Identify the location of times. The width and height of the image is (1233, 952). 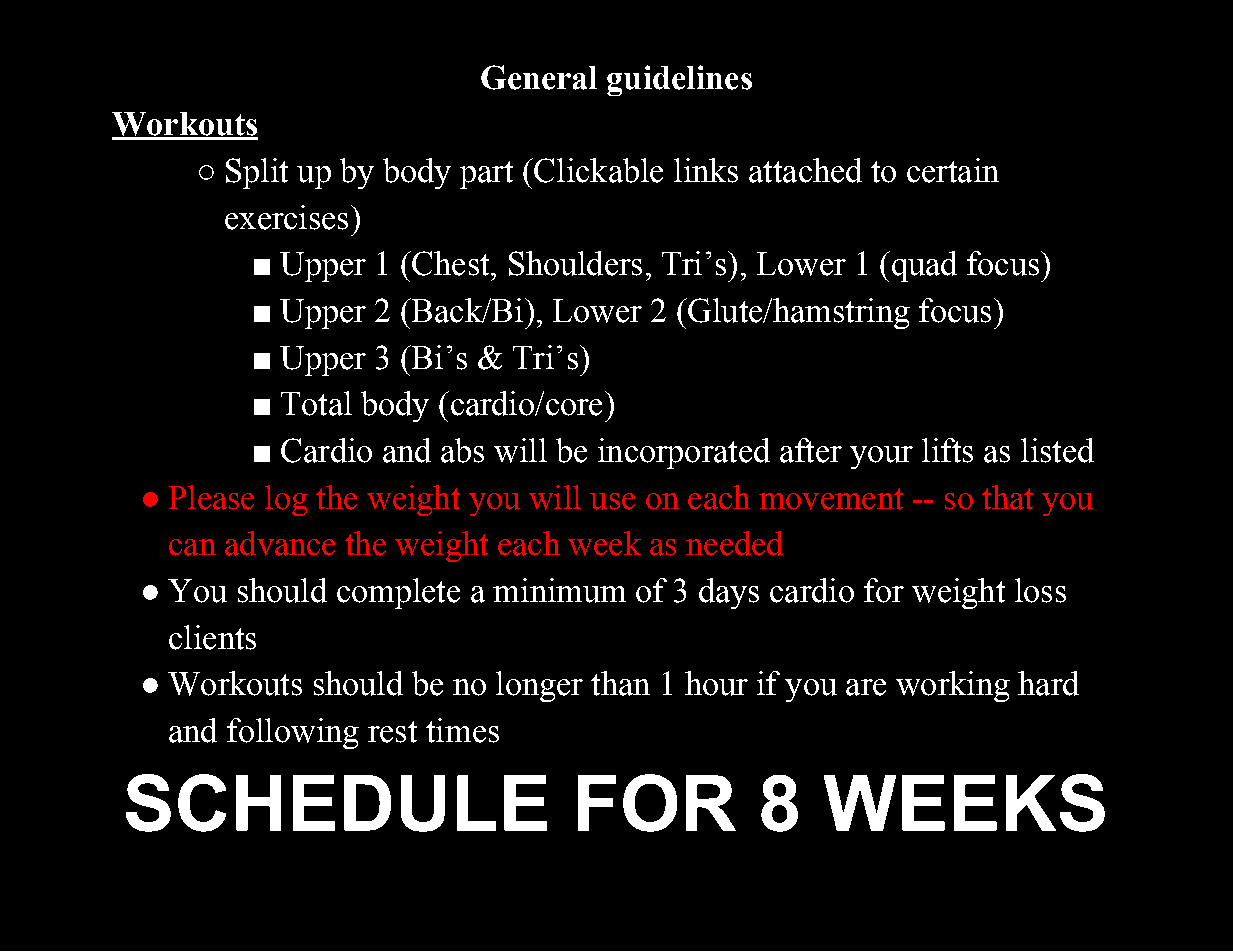
(462, 730).
